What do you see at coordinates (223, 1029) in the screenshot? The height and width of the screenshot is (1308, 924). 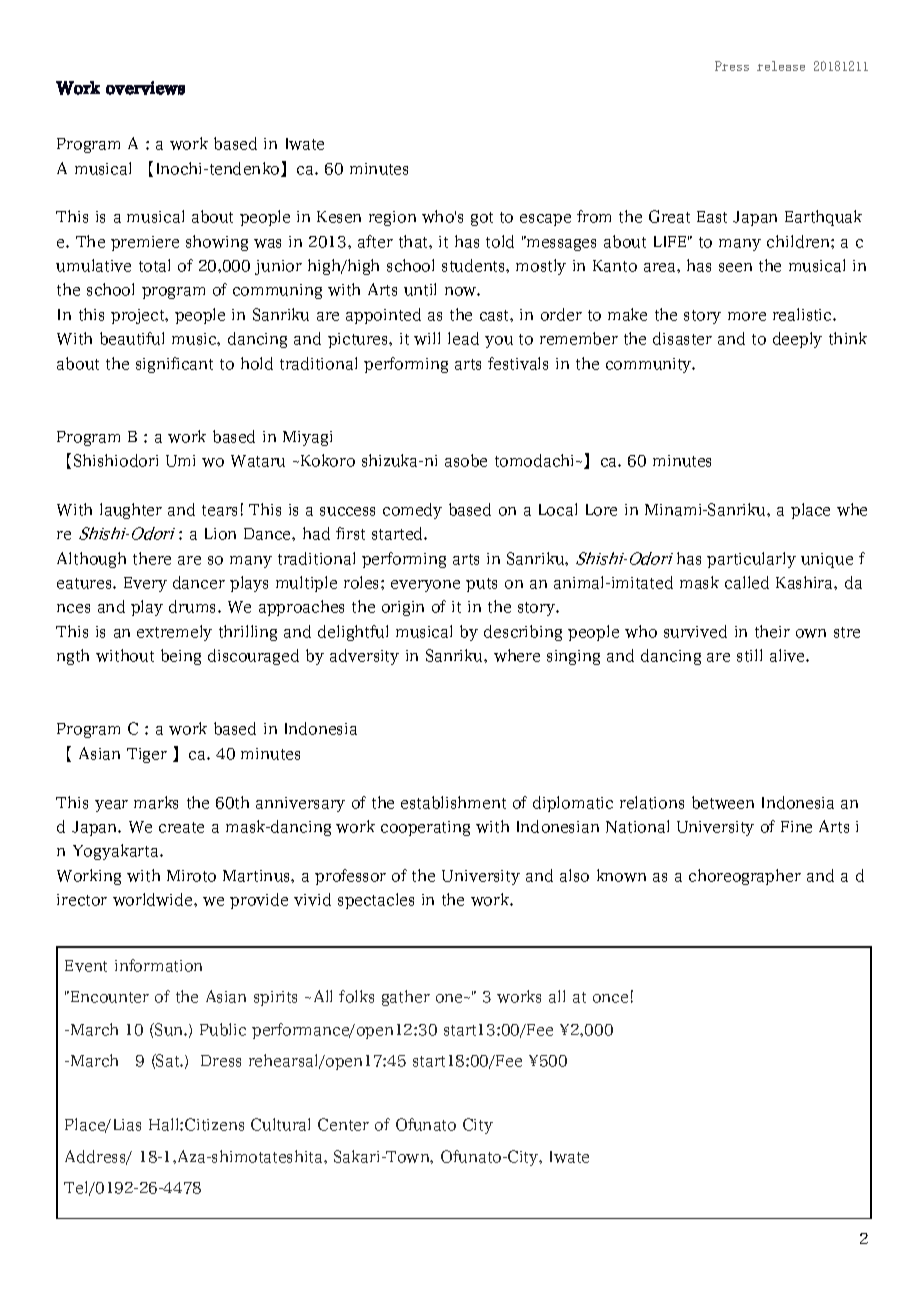 I see `Public` at bounding box center [223, 1029].
